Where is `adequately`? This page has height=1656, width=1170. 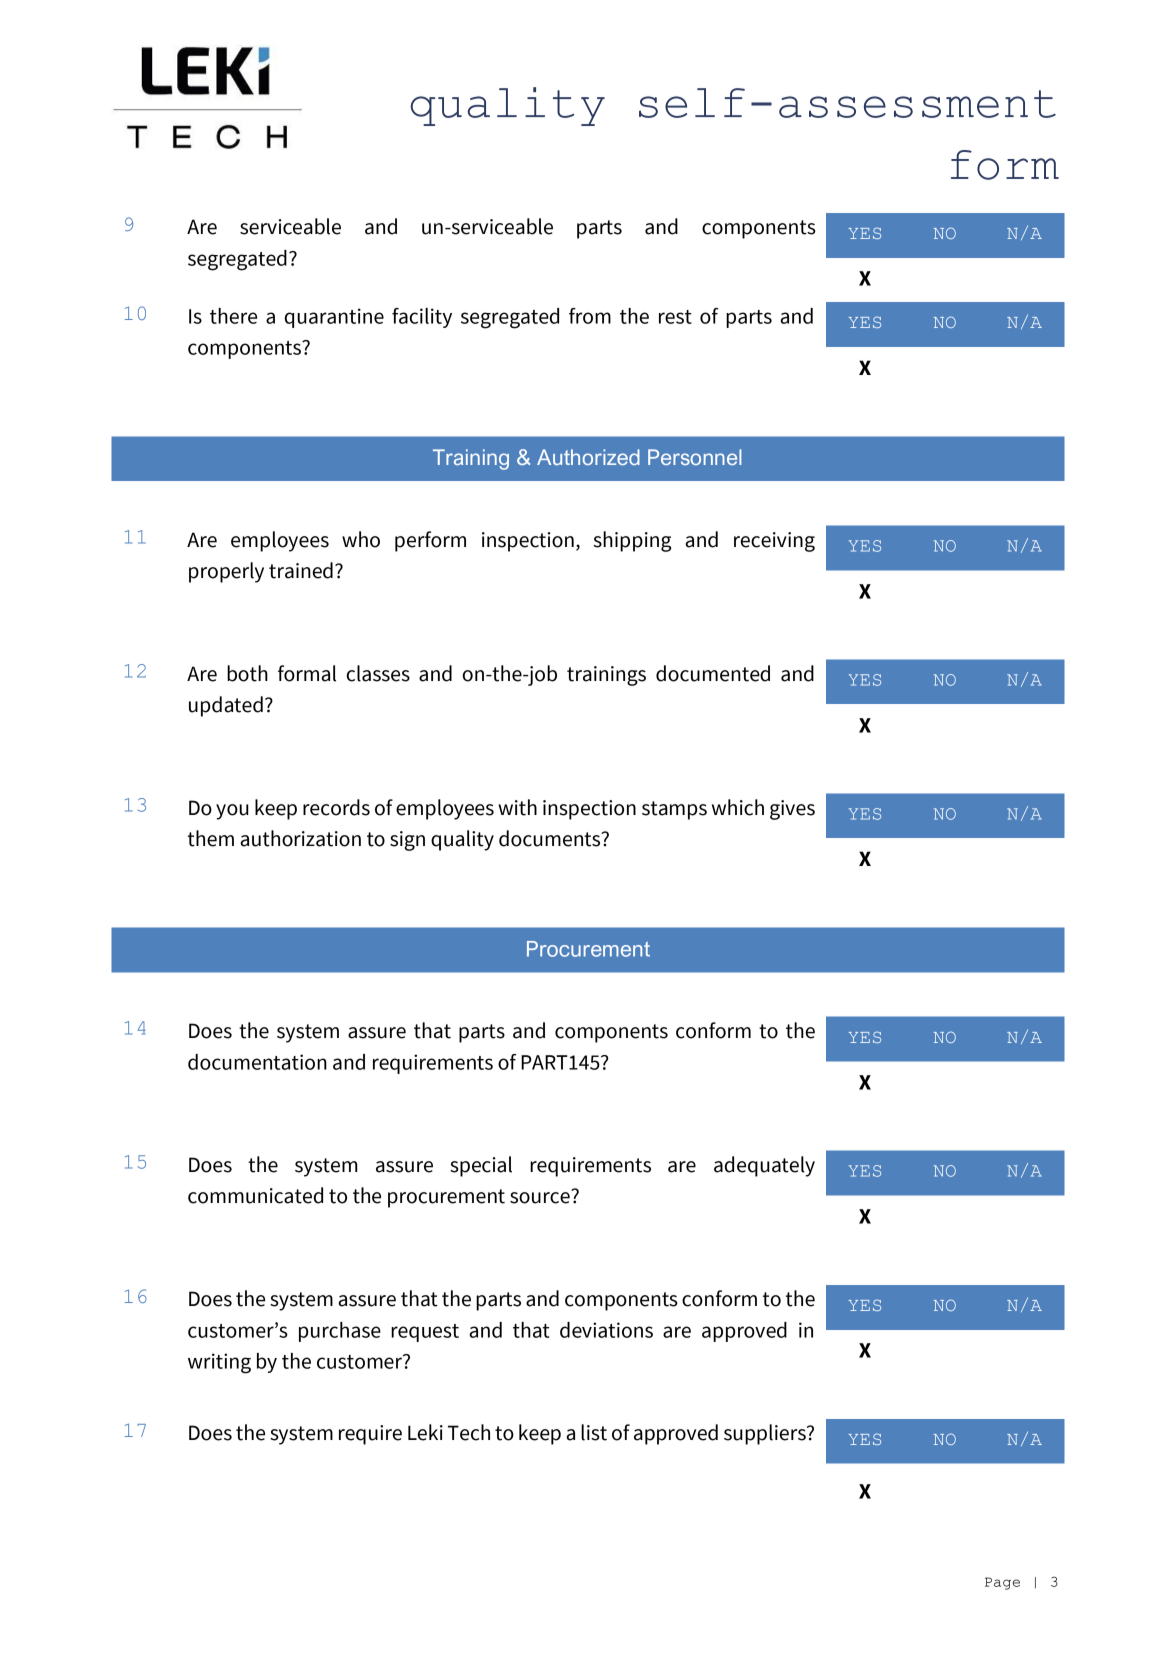
adequately is located at coordinates (764, 1166).
